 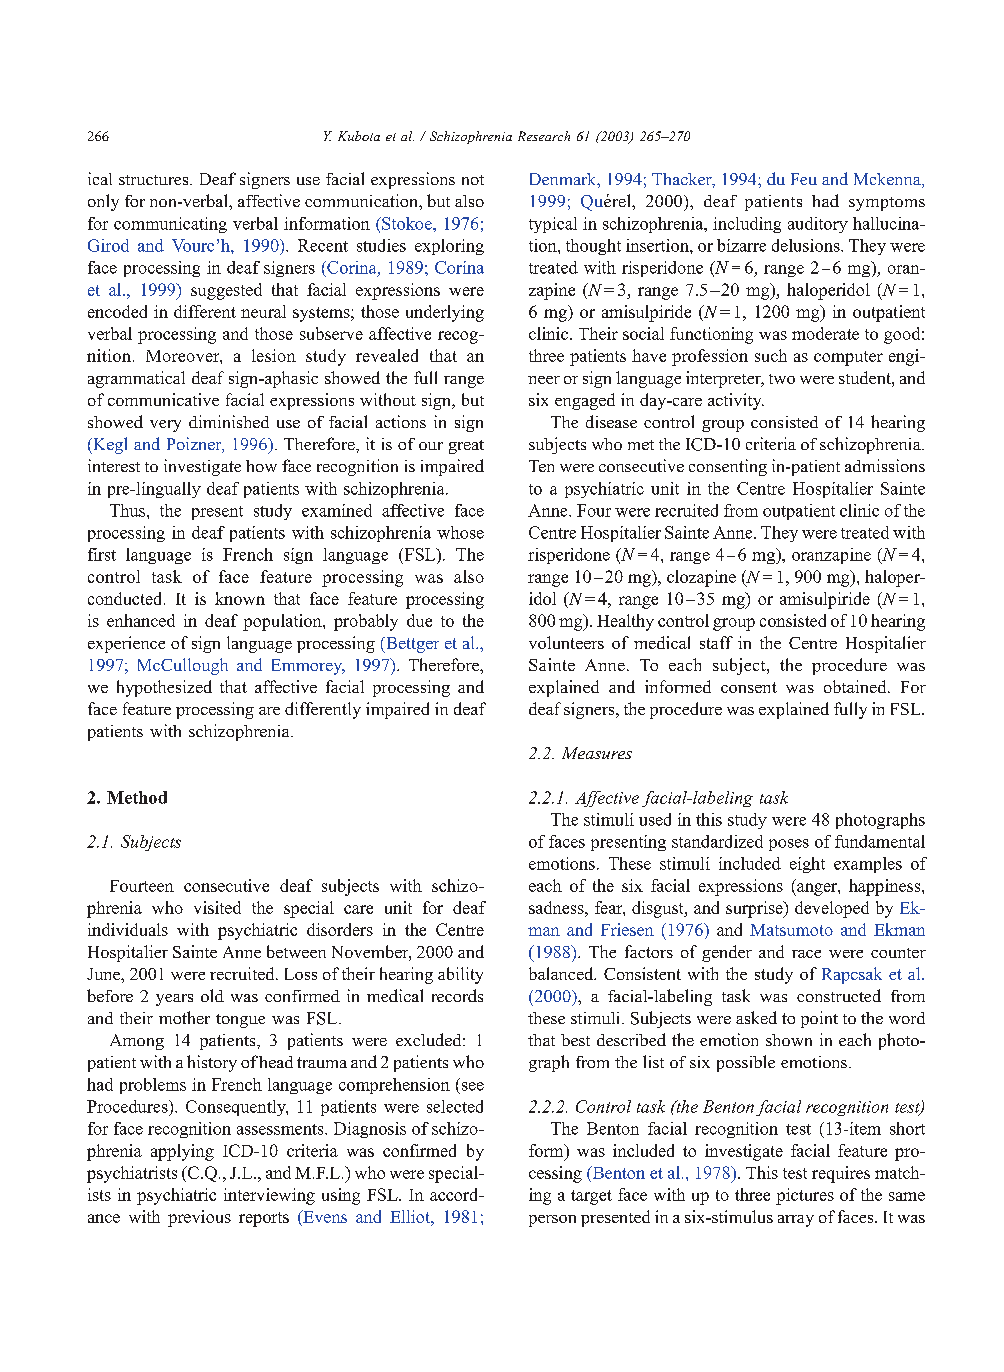 What do you see at coordinates (804, 179) in the screenshot?
I see `Feu` at bounding box center [804, 179].
